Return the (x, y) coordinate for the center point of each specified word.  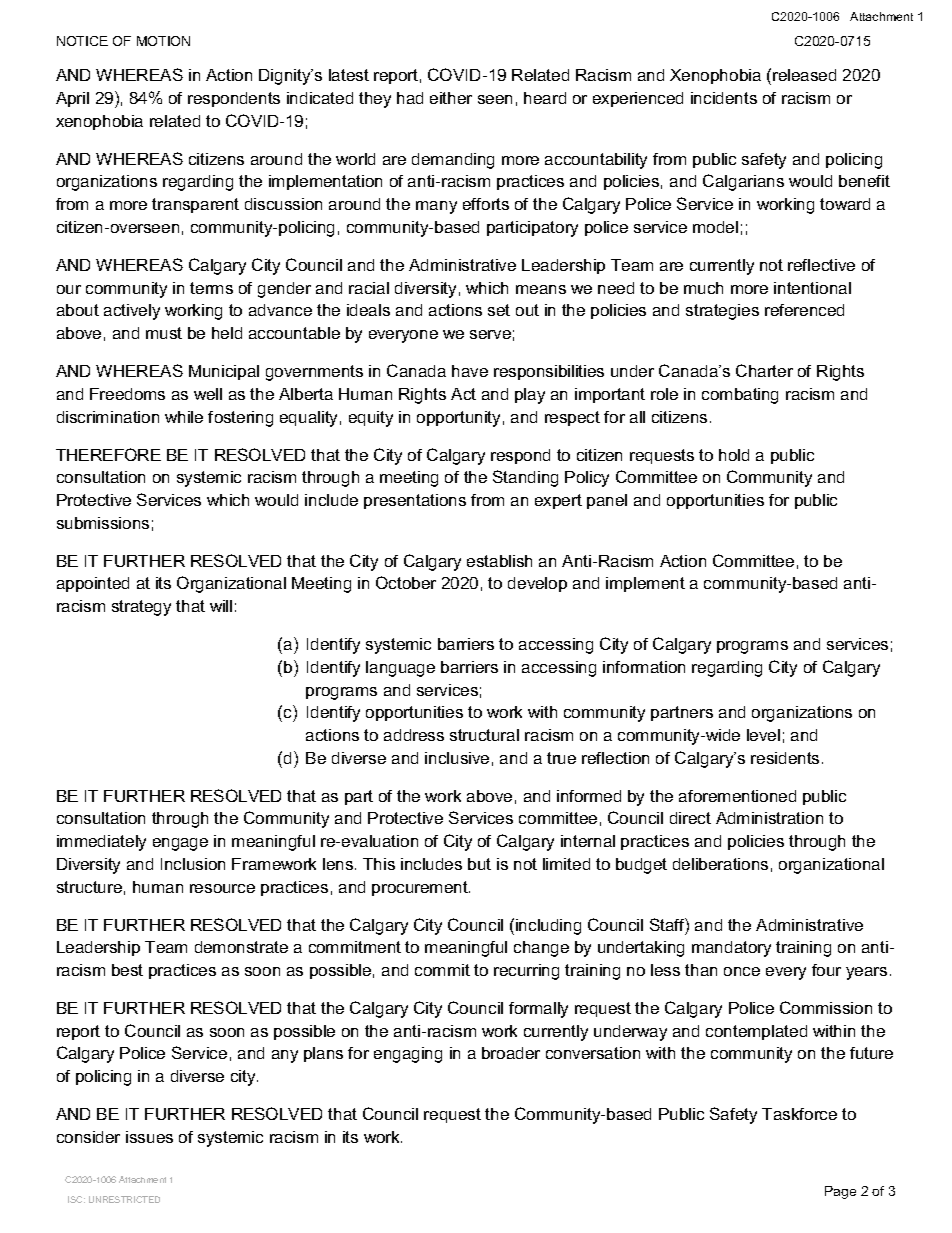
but (479, 864)
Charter (764, 370)
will (221, 606)
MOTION (163, 41)
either (451, 98)
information (644, 667)
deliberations (720, 864)
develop (537, 584)
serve (490, 334)
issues (149, 1137)
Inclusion (193, 864)
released (804, 75)
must (164, 333)
